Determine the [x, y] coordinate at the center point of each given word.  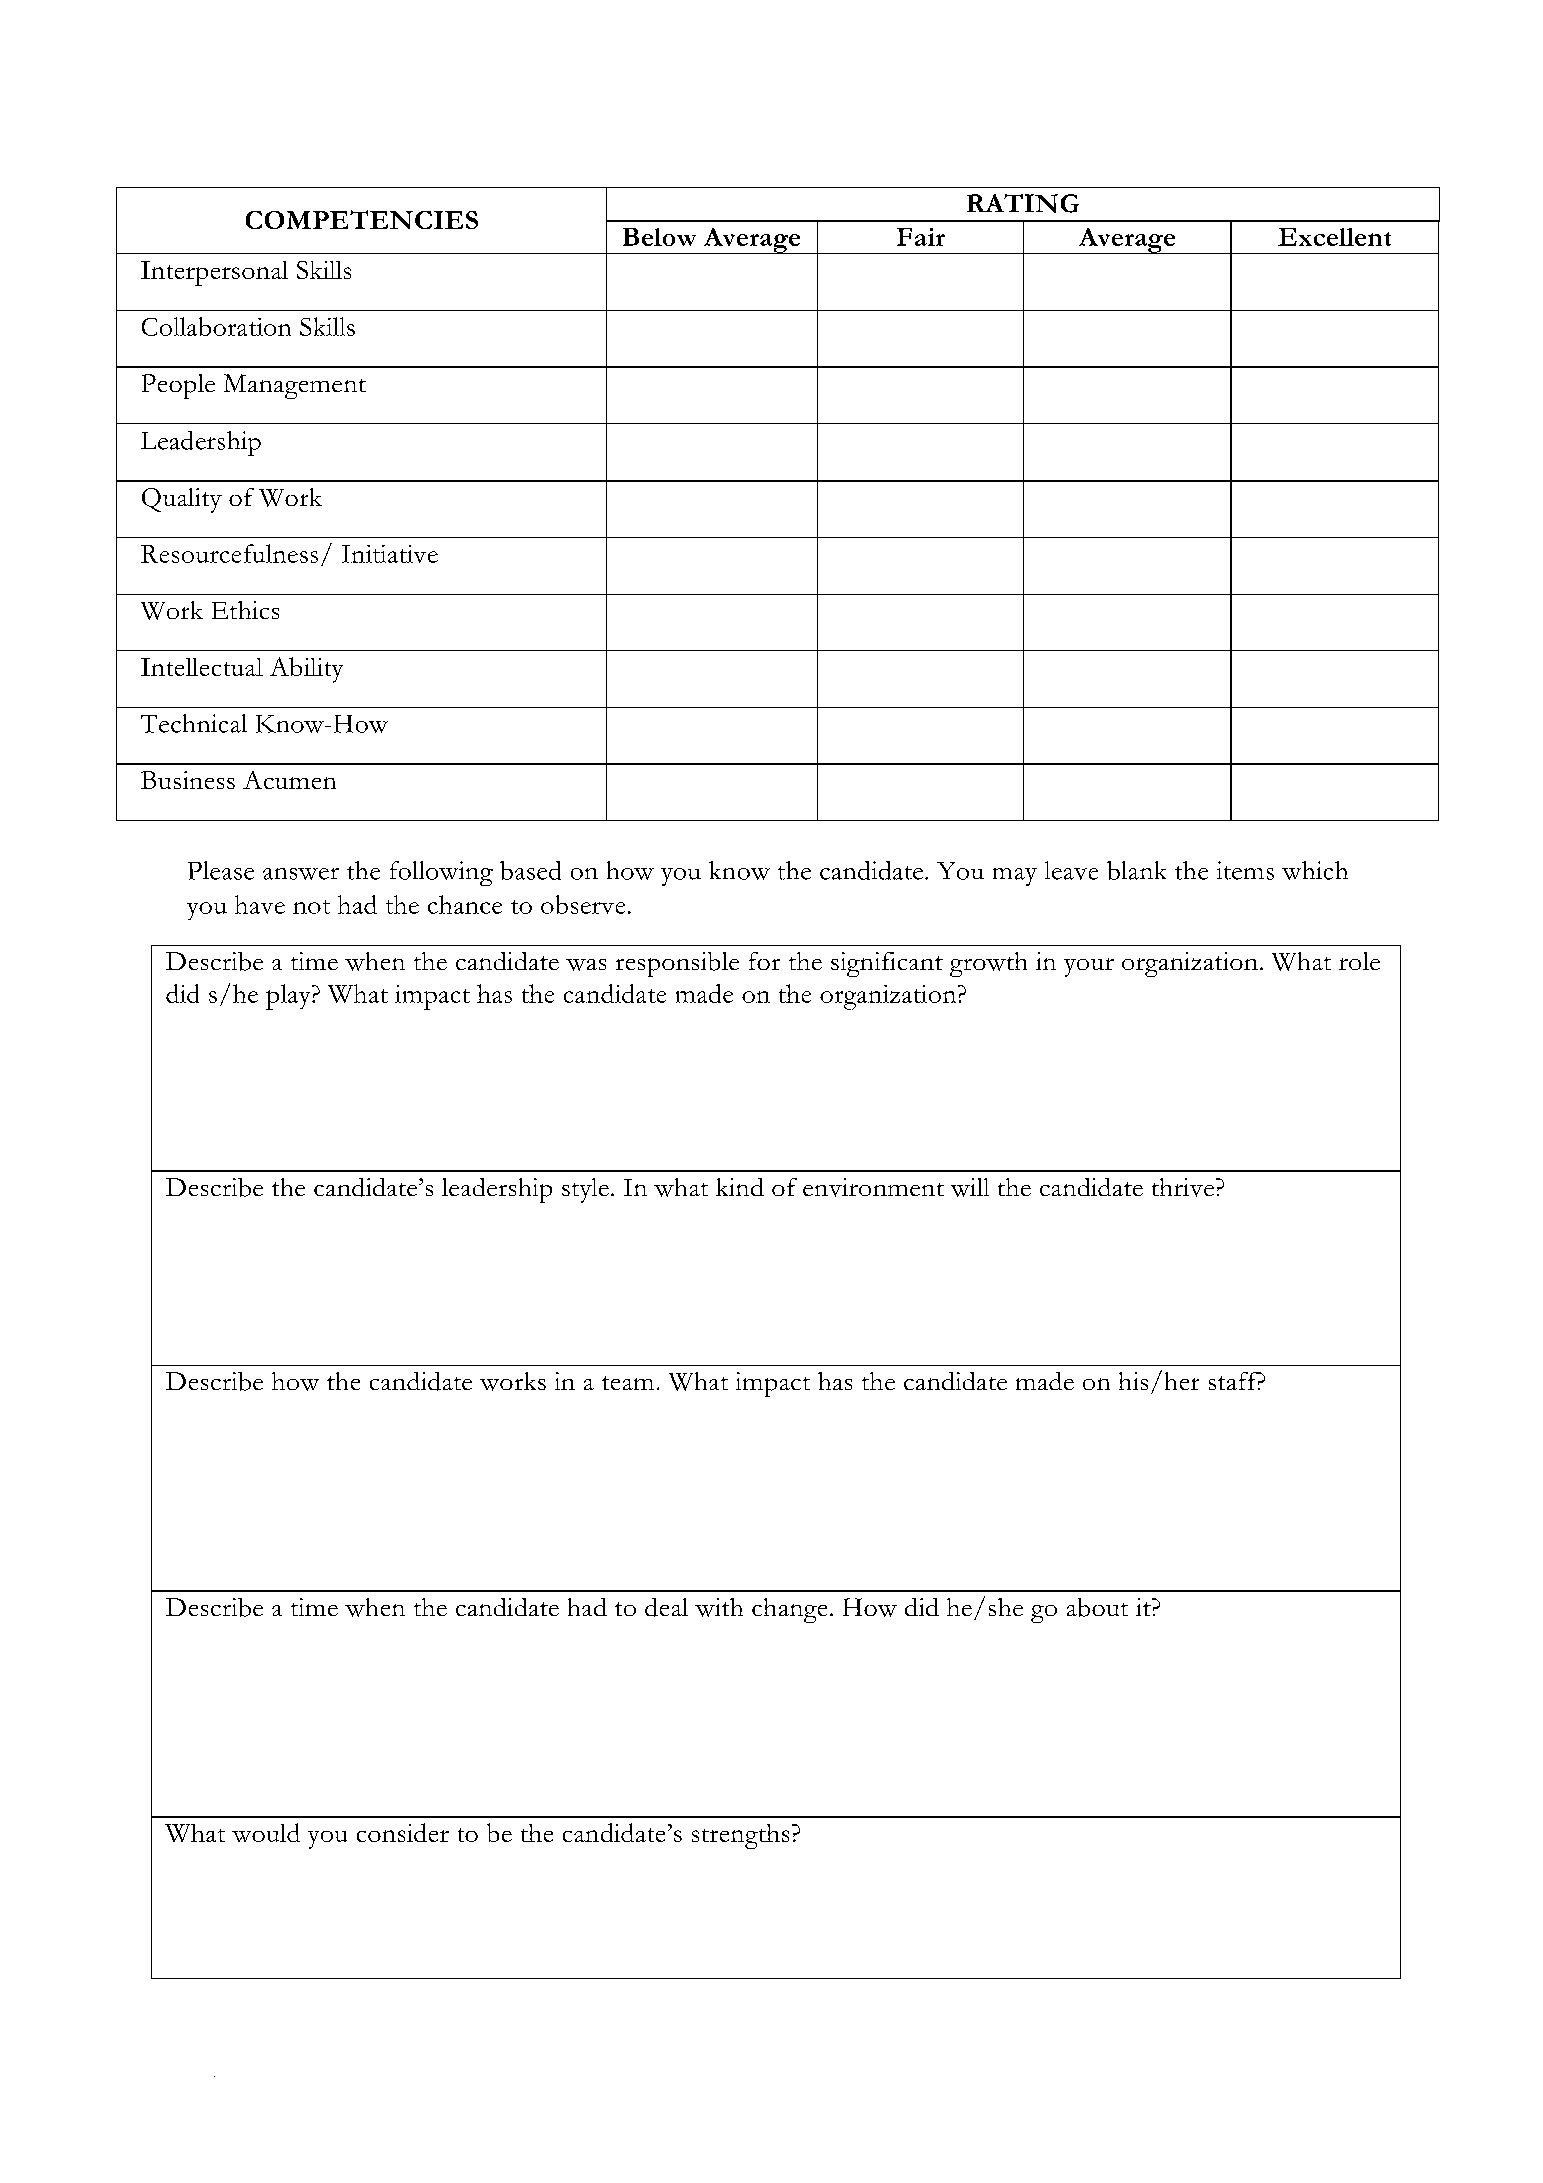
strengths [740, 1836]
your [1089, 967]
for [764, 961]
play [289, 997]
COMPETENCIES [362, 219]
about [1097, 1607]
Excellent [1334, 237]
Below [659, 237]
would [266, 1832]
